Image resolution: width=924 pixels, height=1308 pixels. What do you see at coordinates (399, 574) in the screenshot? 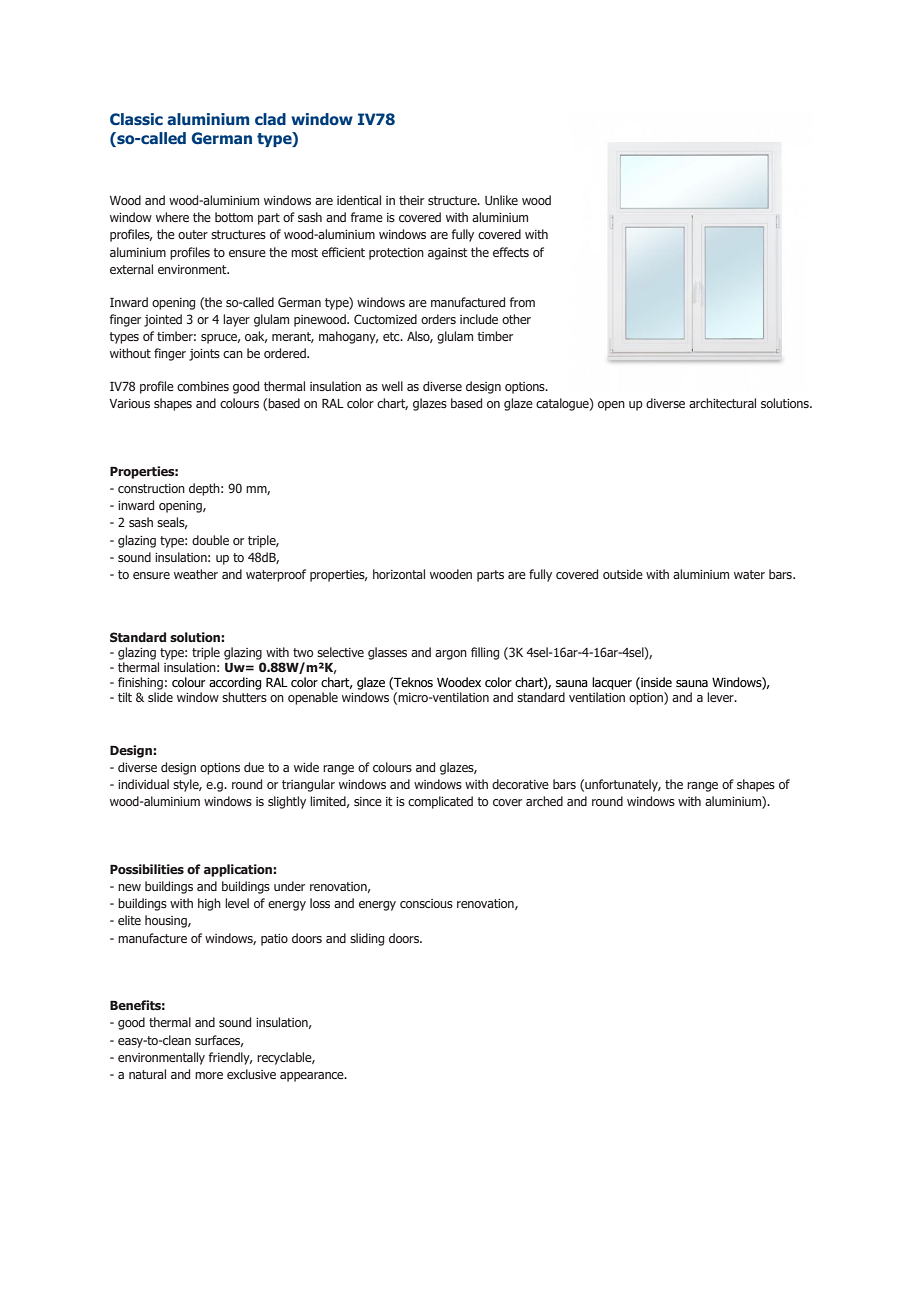
I see `horizontal` at bounding box center [399, 574].
